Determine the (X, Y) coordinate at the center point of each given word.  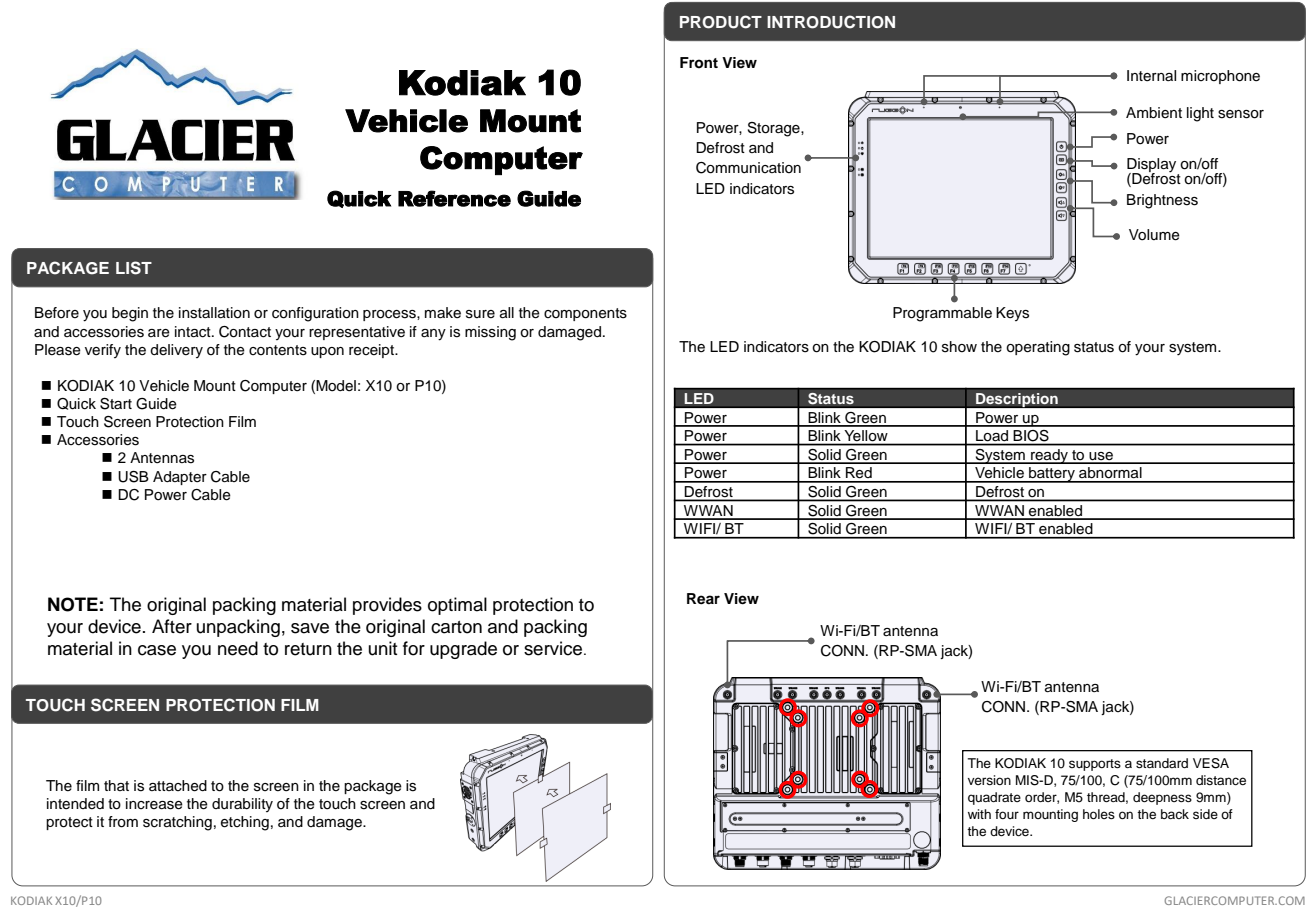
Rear (703, 599)
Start (116, 404)
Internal (1151, 76)
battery (1052, 475)
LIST (134, 268)
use (1101, 457)
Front (699, 63)
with (979, 814)
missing (490, 333)
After (172, 626)
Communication (748, 168)
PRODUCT (721, 22)
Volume (1154, 235)
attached (178, 786)
